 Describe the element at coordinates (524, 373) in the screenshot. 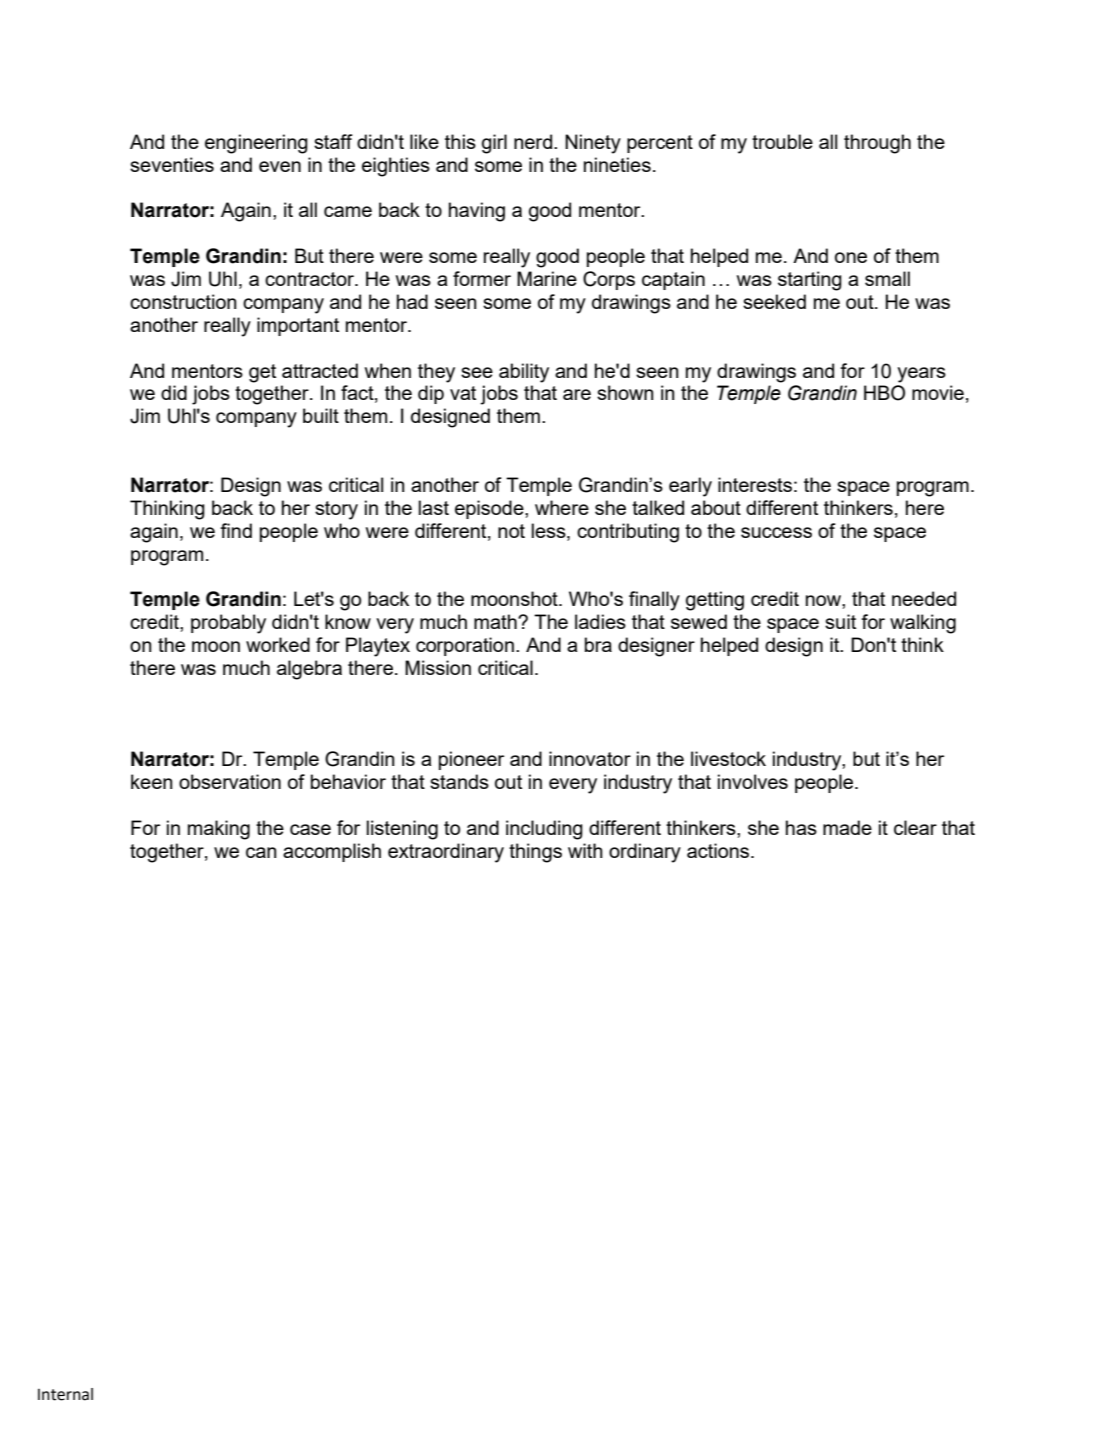

I see `ability` at that location.
